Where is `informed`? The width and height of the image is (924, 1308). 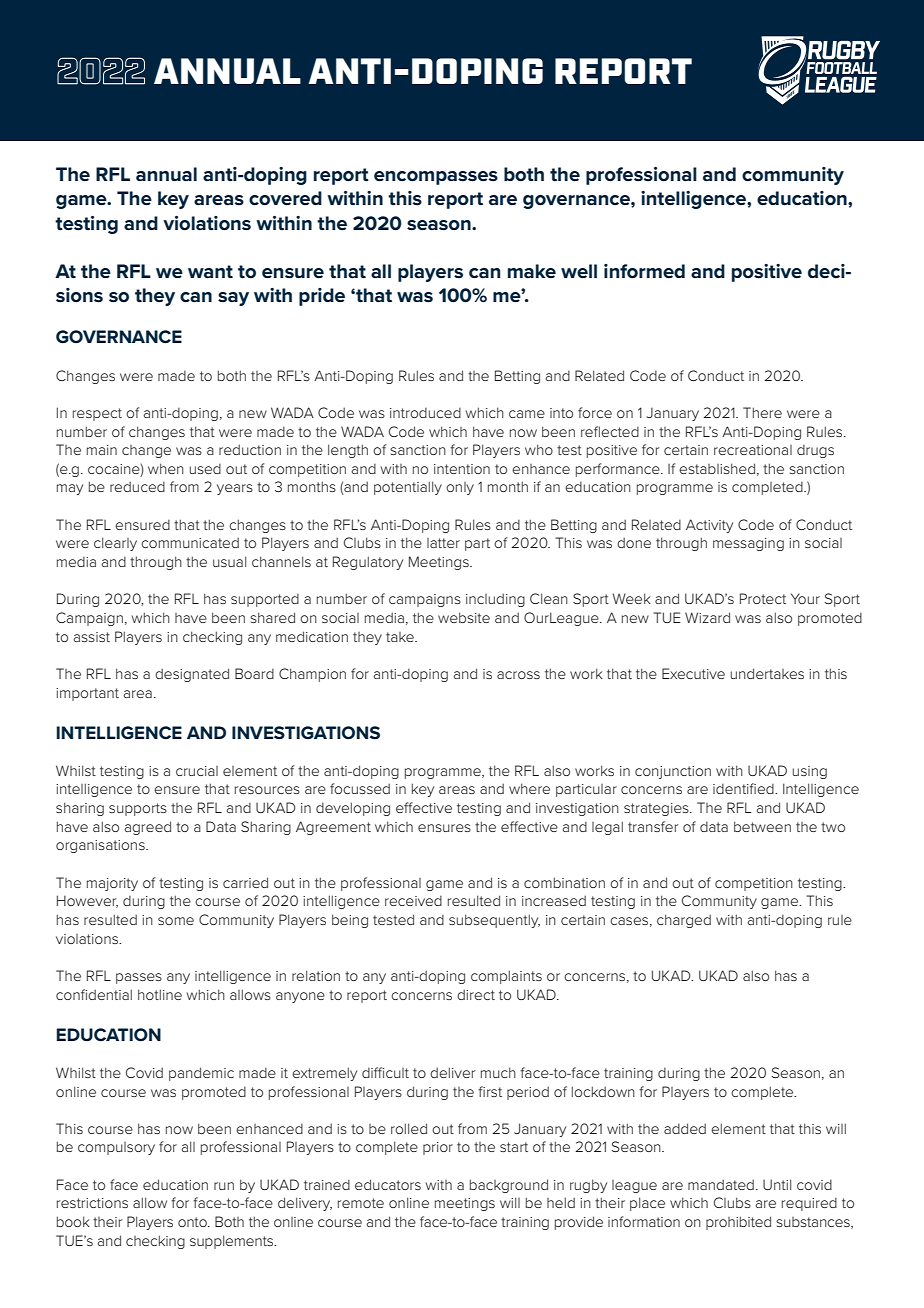 informed is located at coordinates (644, 271).
